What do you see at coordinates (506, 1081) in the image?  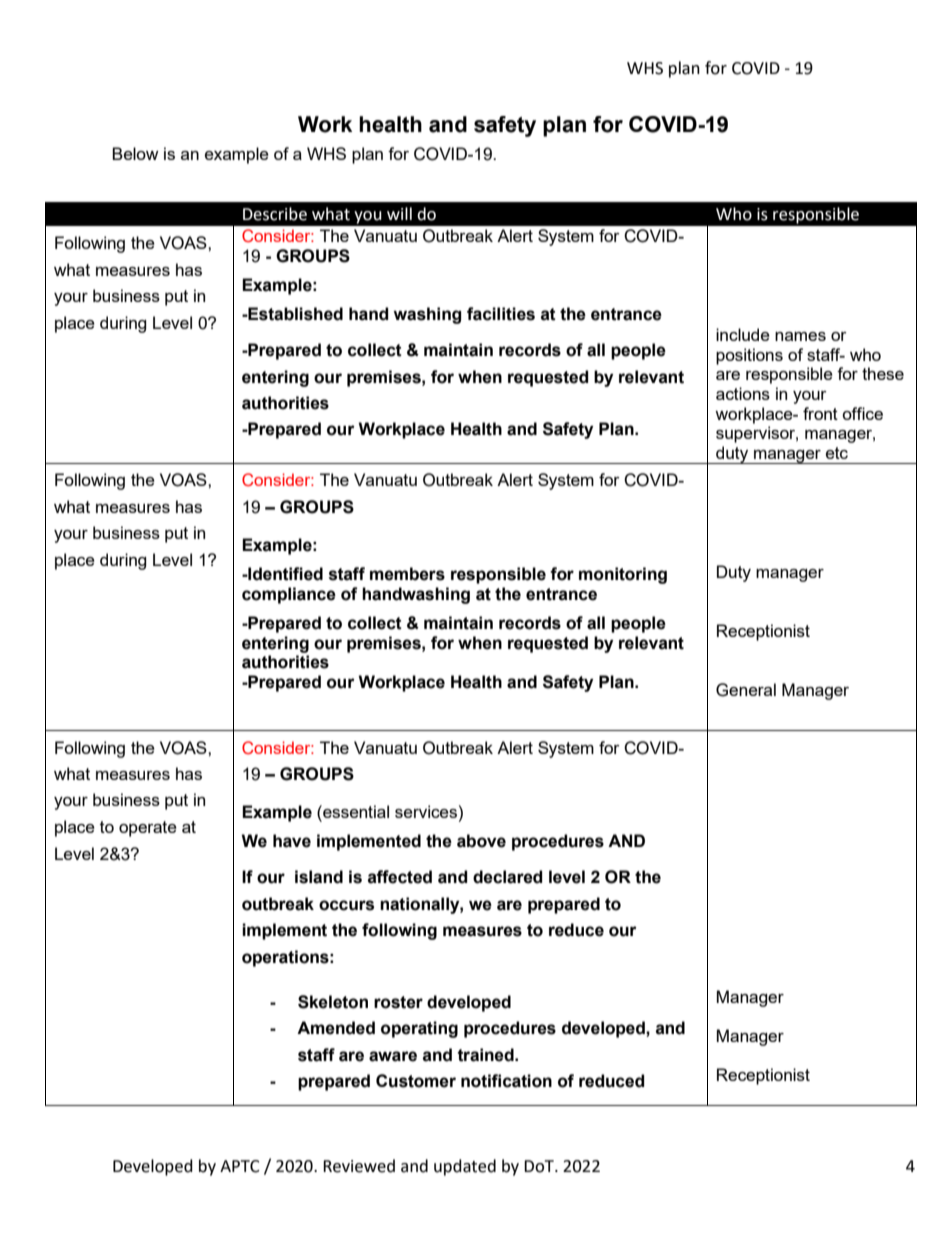 I see `notification` at bounding box center [506, 1081].
